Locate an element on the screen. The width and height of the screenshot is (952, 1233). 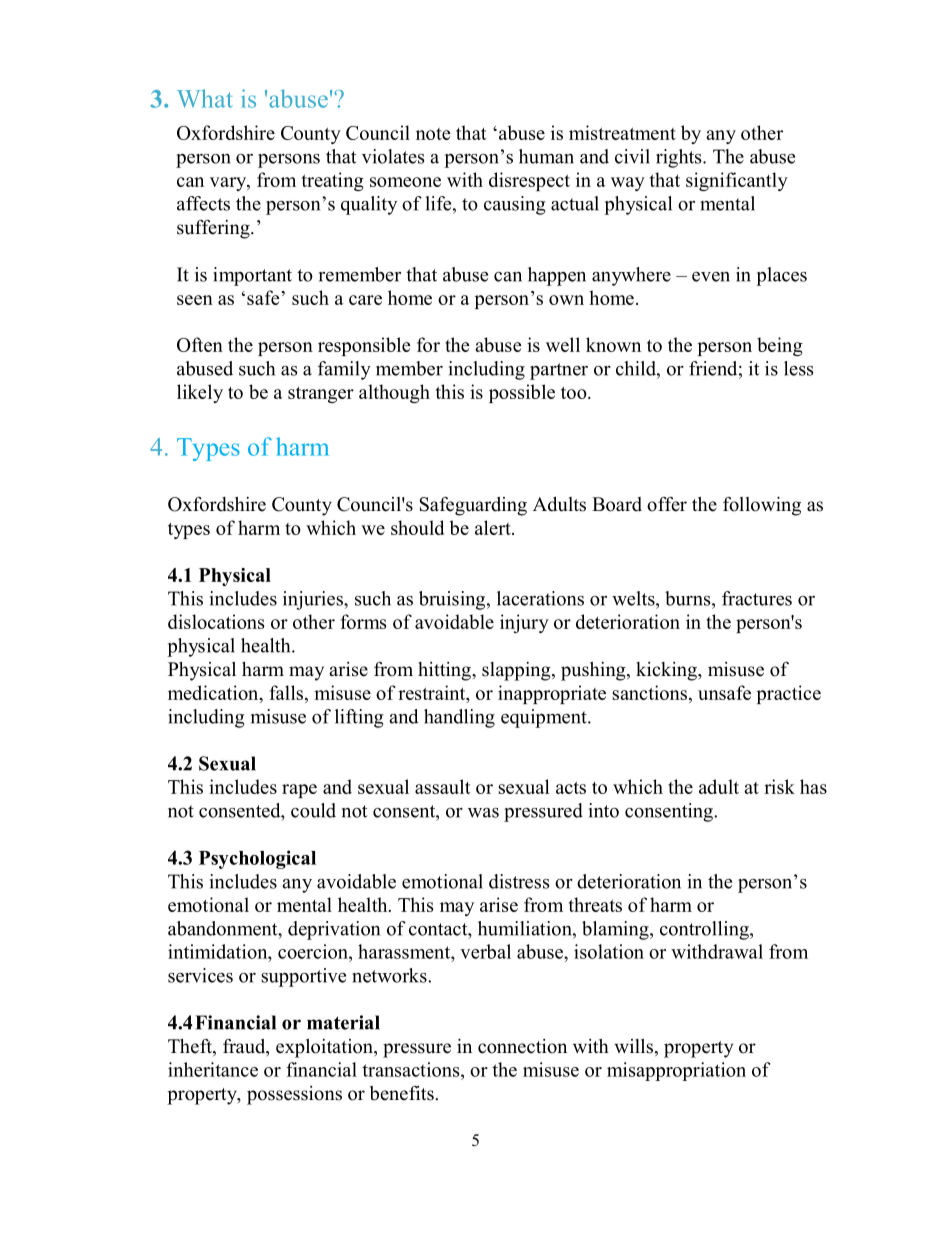
falls is located at coordinates (288, 692).
